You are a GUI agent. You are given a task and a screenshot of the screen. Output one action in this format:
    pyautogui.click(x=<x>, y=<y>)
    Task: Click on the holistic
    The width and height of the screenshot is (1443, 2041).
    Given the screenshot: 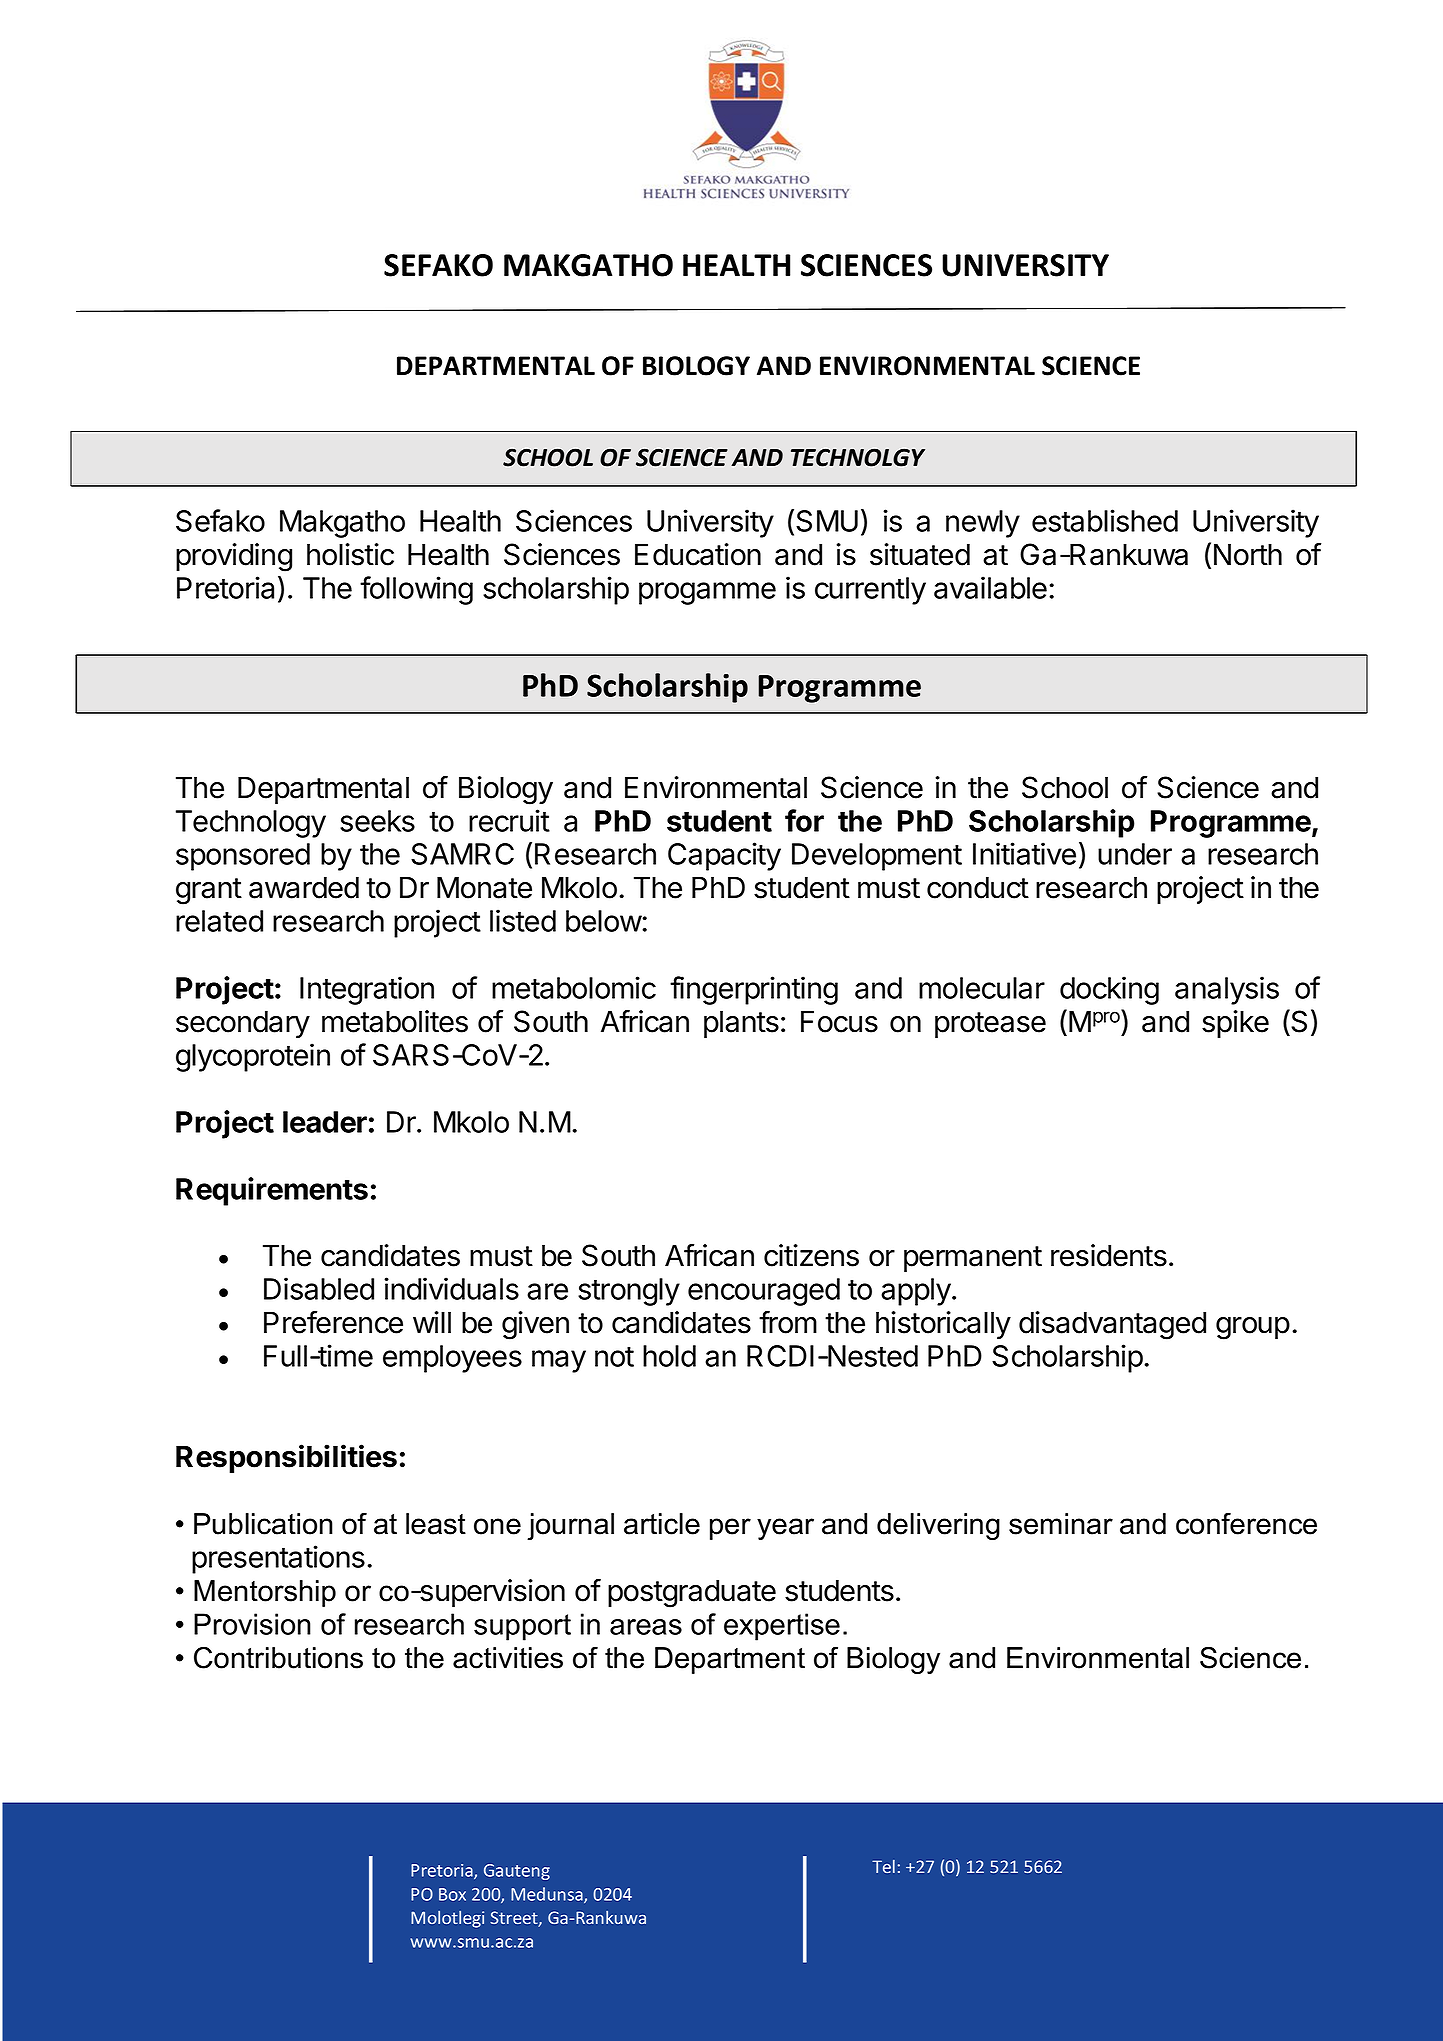 What is the action you would take?
    pyautogui.click(x=350, y=554)
